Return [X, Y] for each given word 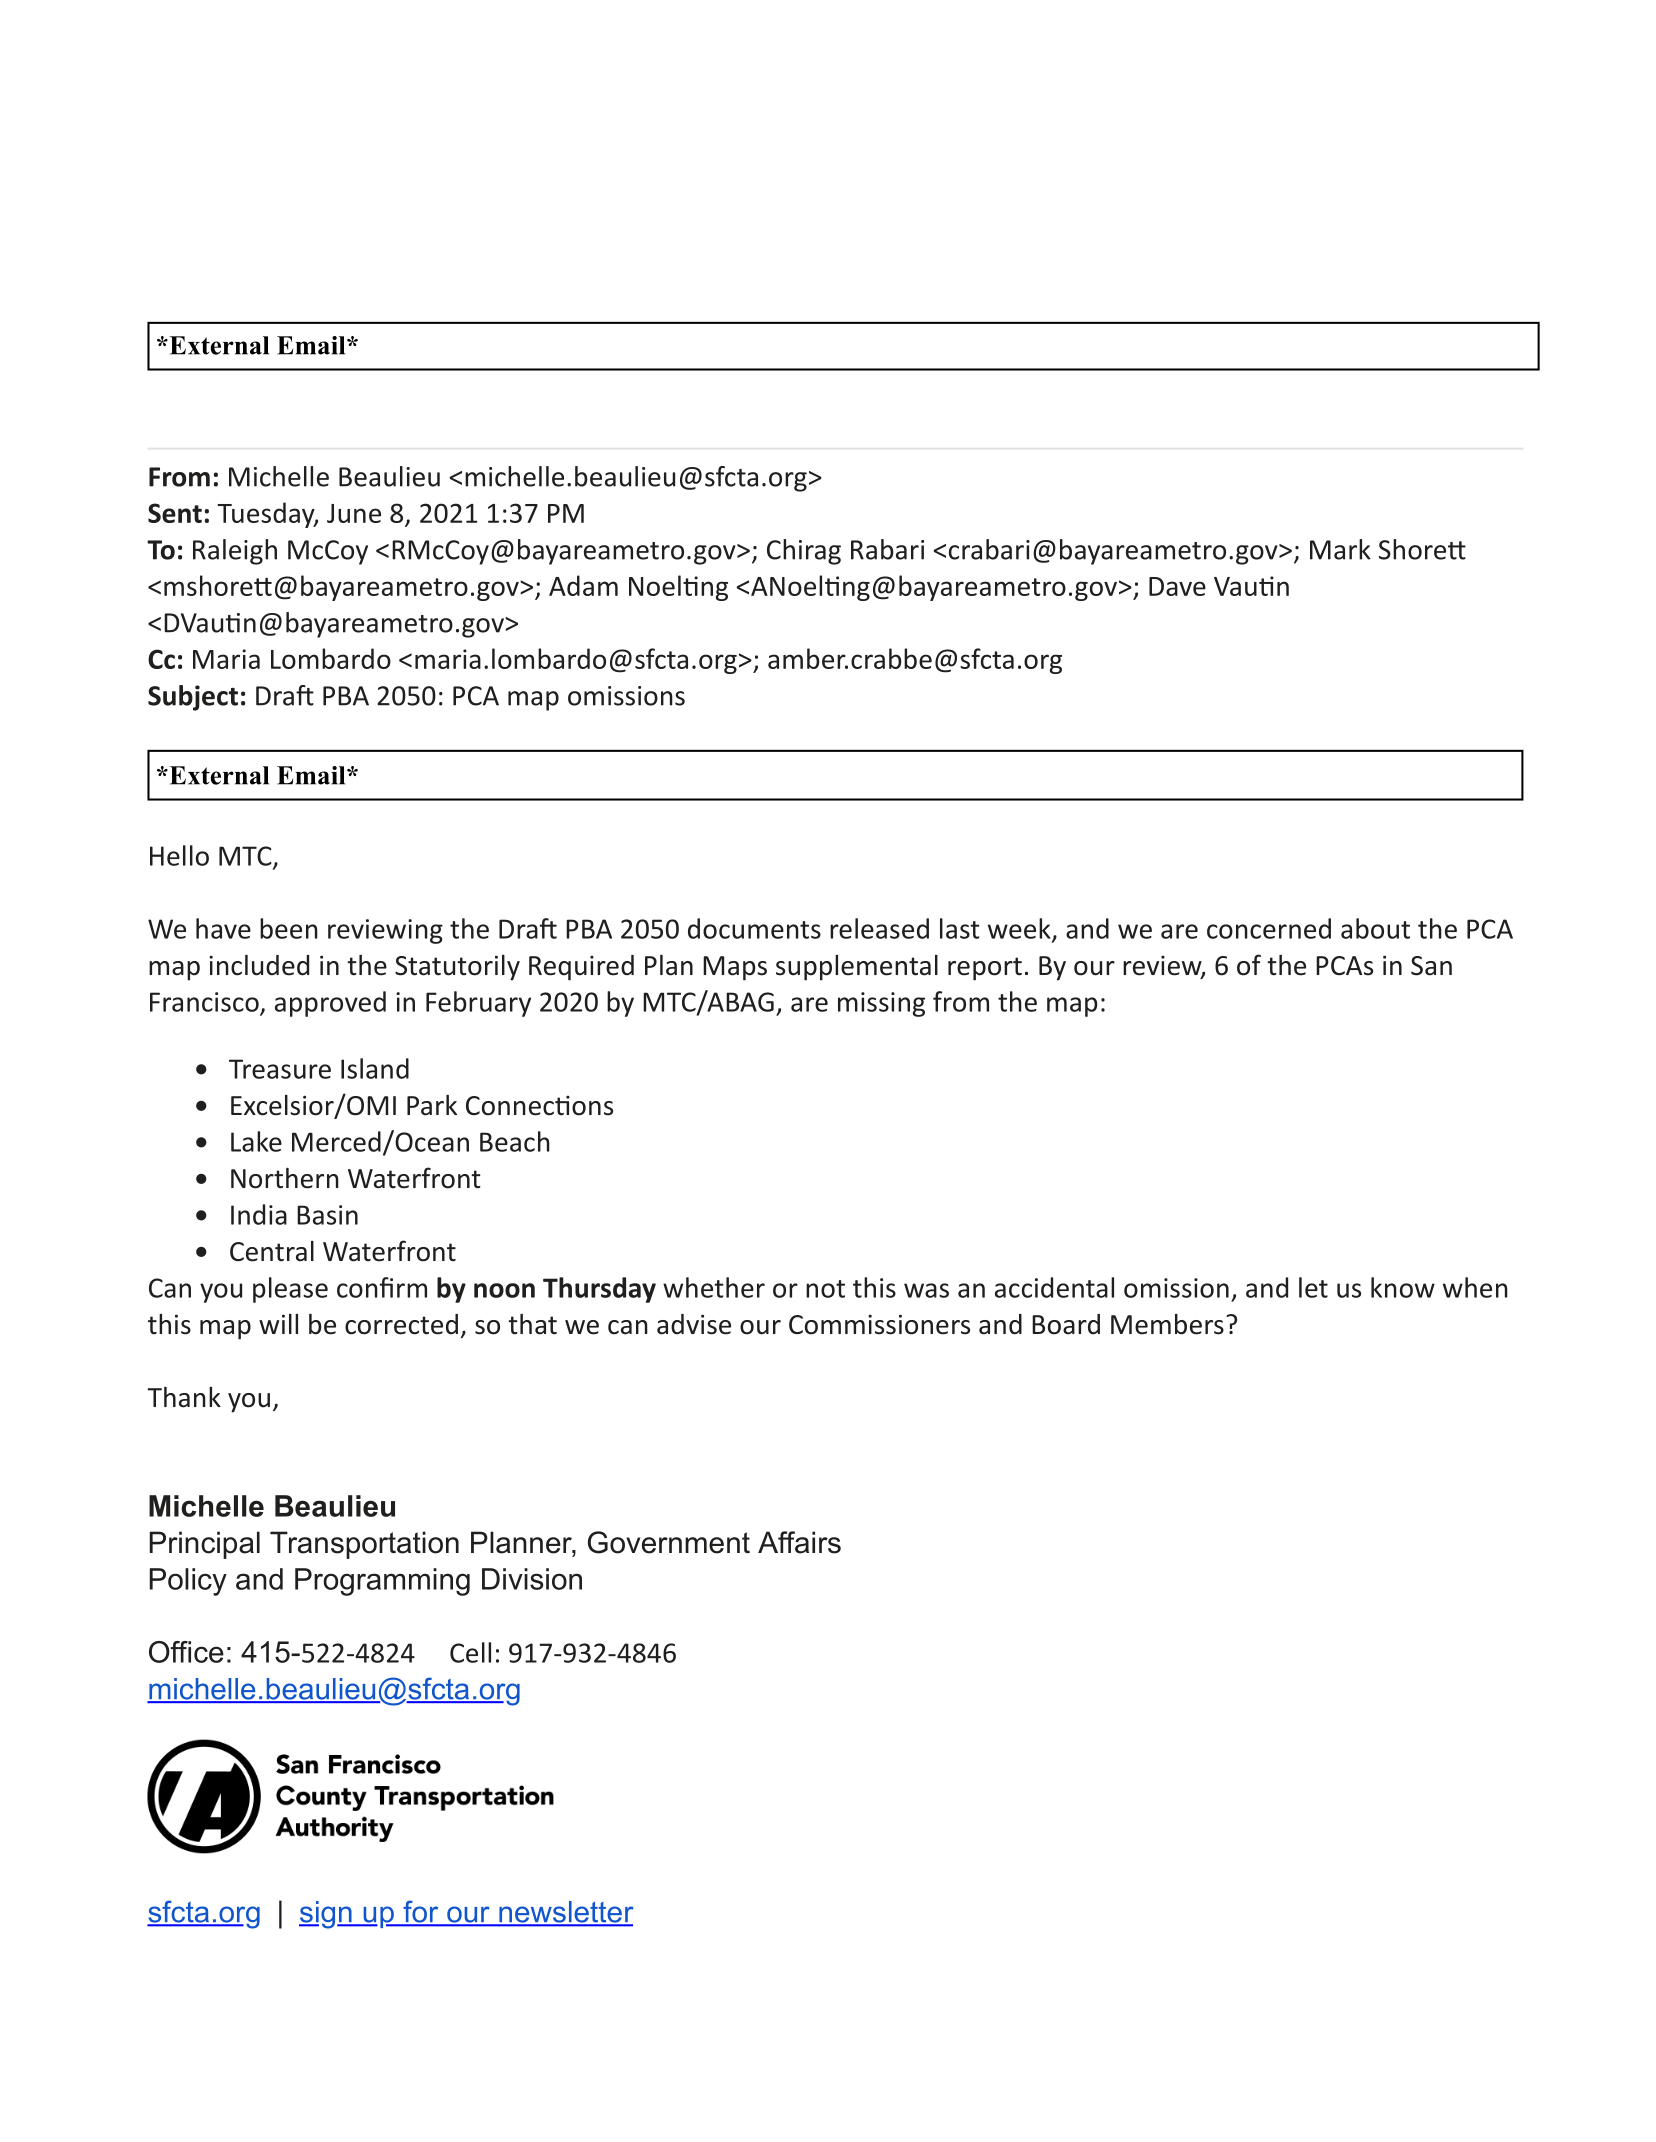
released [879, 928]
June [354, 513]
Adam [583, 585]
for [421, 1913]
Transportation [364, 1545]
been [289, 928]
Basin [327, 1215]
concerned [1269, 928]
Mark [1340, 549]
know [1403, 1287]
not [825, 1289]
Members [1167, 1324]
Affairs [799, 1542]
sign [326, 1915]
